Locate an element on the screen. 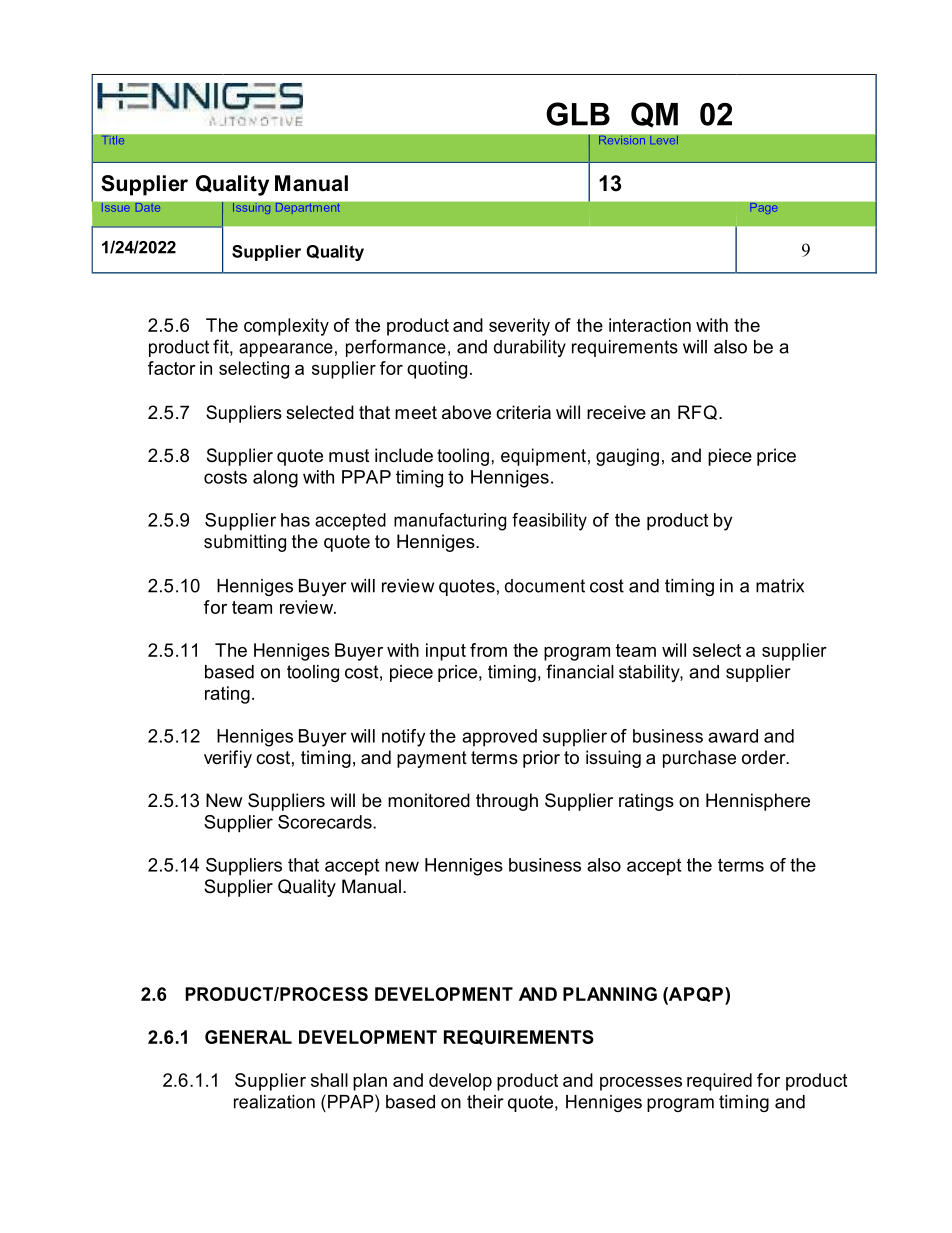 The image size is (952, 1233). submitting is located at coordinates (245, 543).
